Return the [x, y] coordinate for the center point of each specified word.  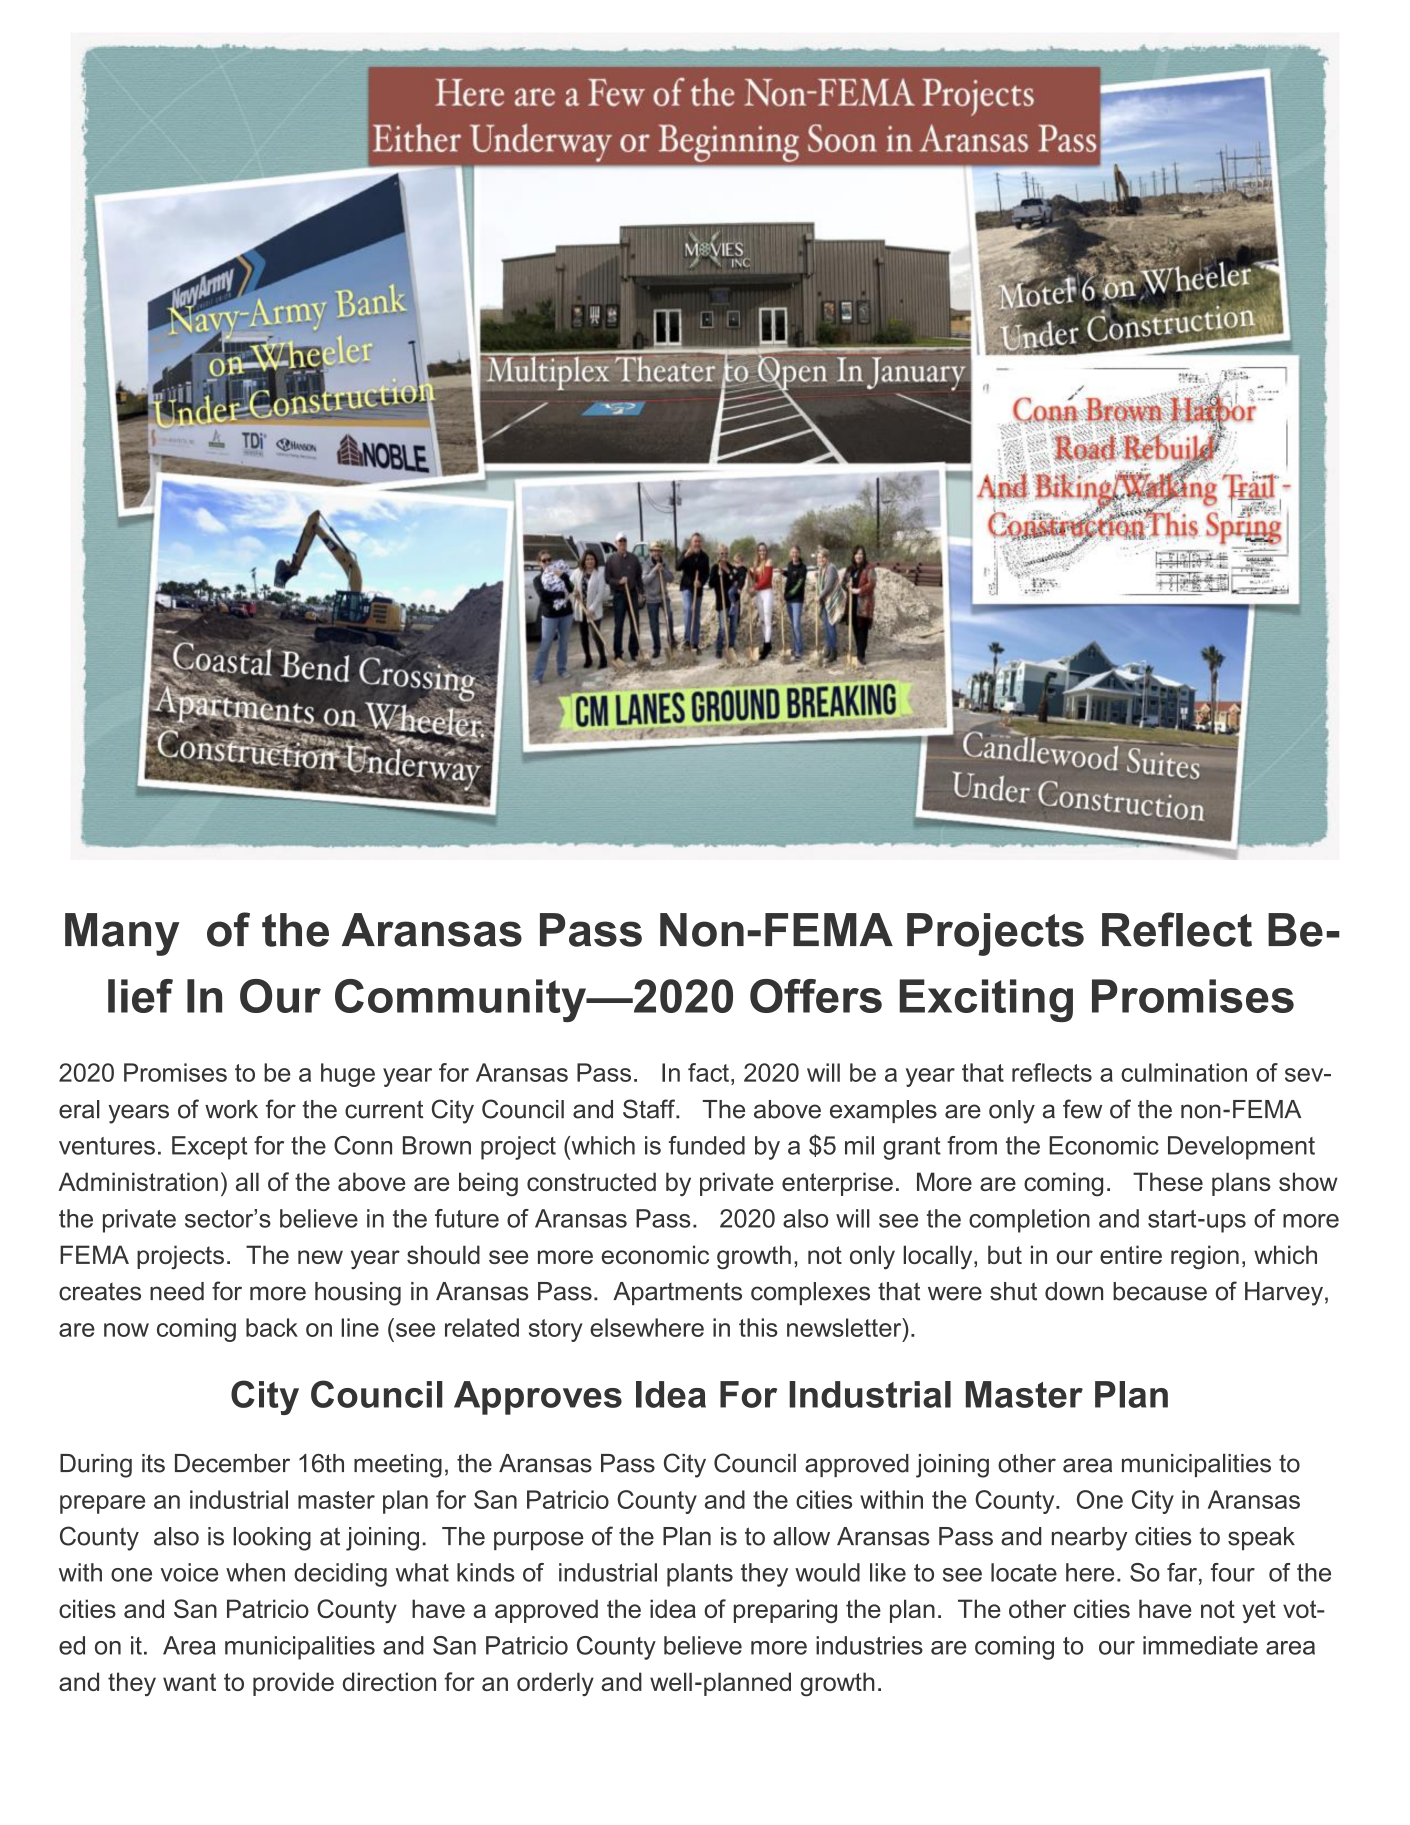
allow [801, 1536]
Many [122, 934]
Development [1241, 1148]
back [272, 1327]
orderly [555, 1684]
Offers [816, 996]
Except [209, 1148]
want [189, 1682]
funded [707, 1145]
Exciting [986, 1000]
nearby [1089, 1539]
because [1160, 1291]
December [232, 1463]
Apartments [677, 1293]
